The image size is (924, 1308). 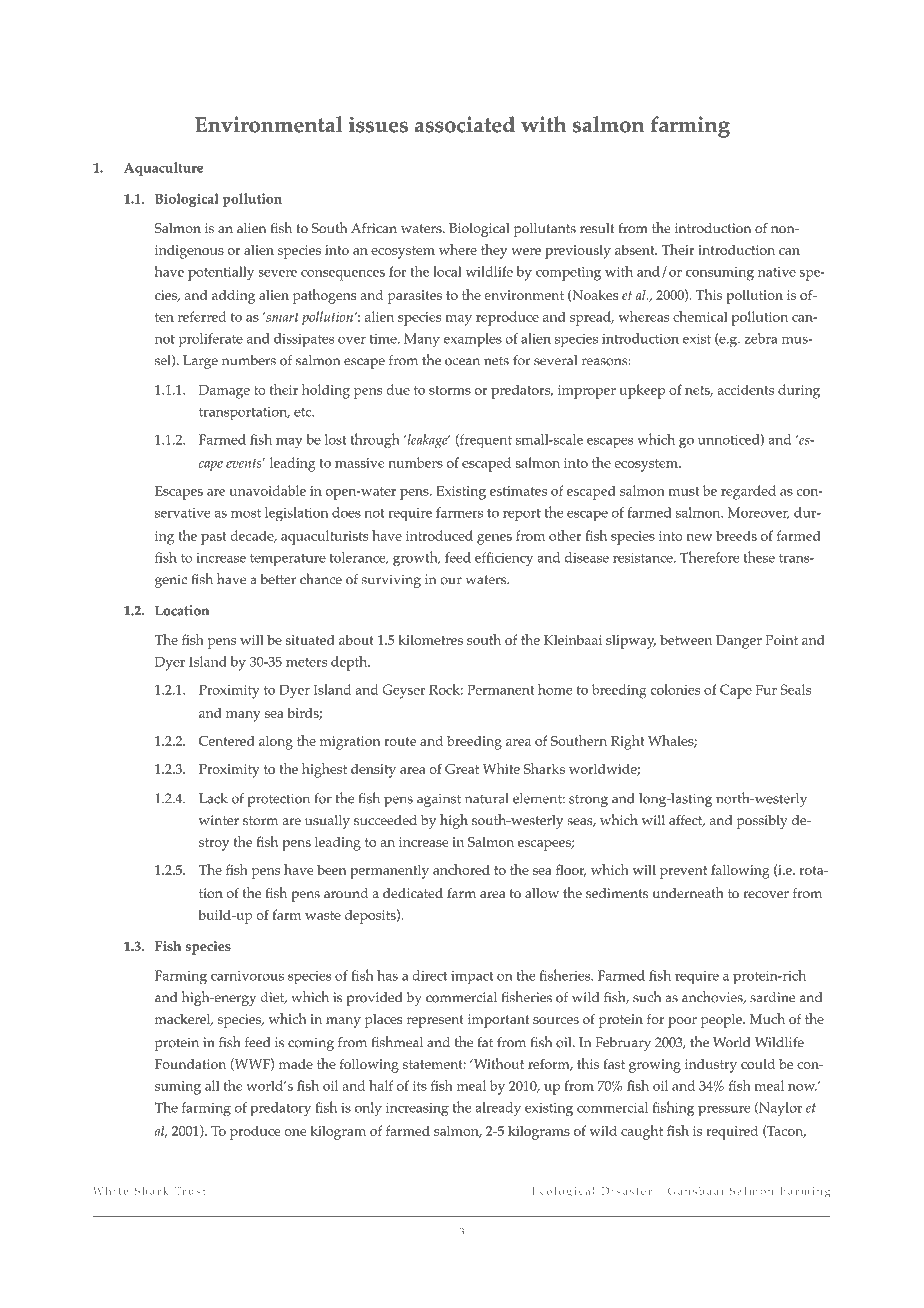 What do you see at coordinates (465, 124) in the page?
I see `associated` at bounding box center [465, 124].
